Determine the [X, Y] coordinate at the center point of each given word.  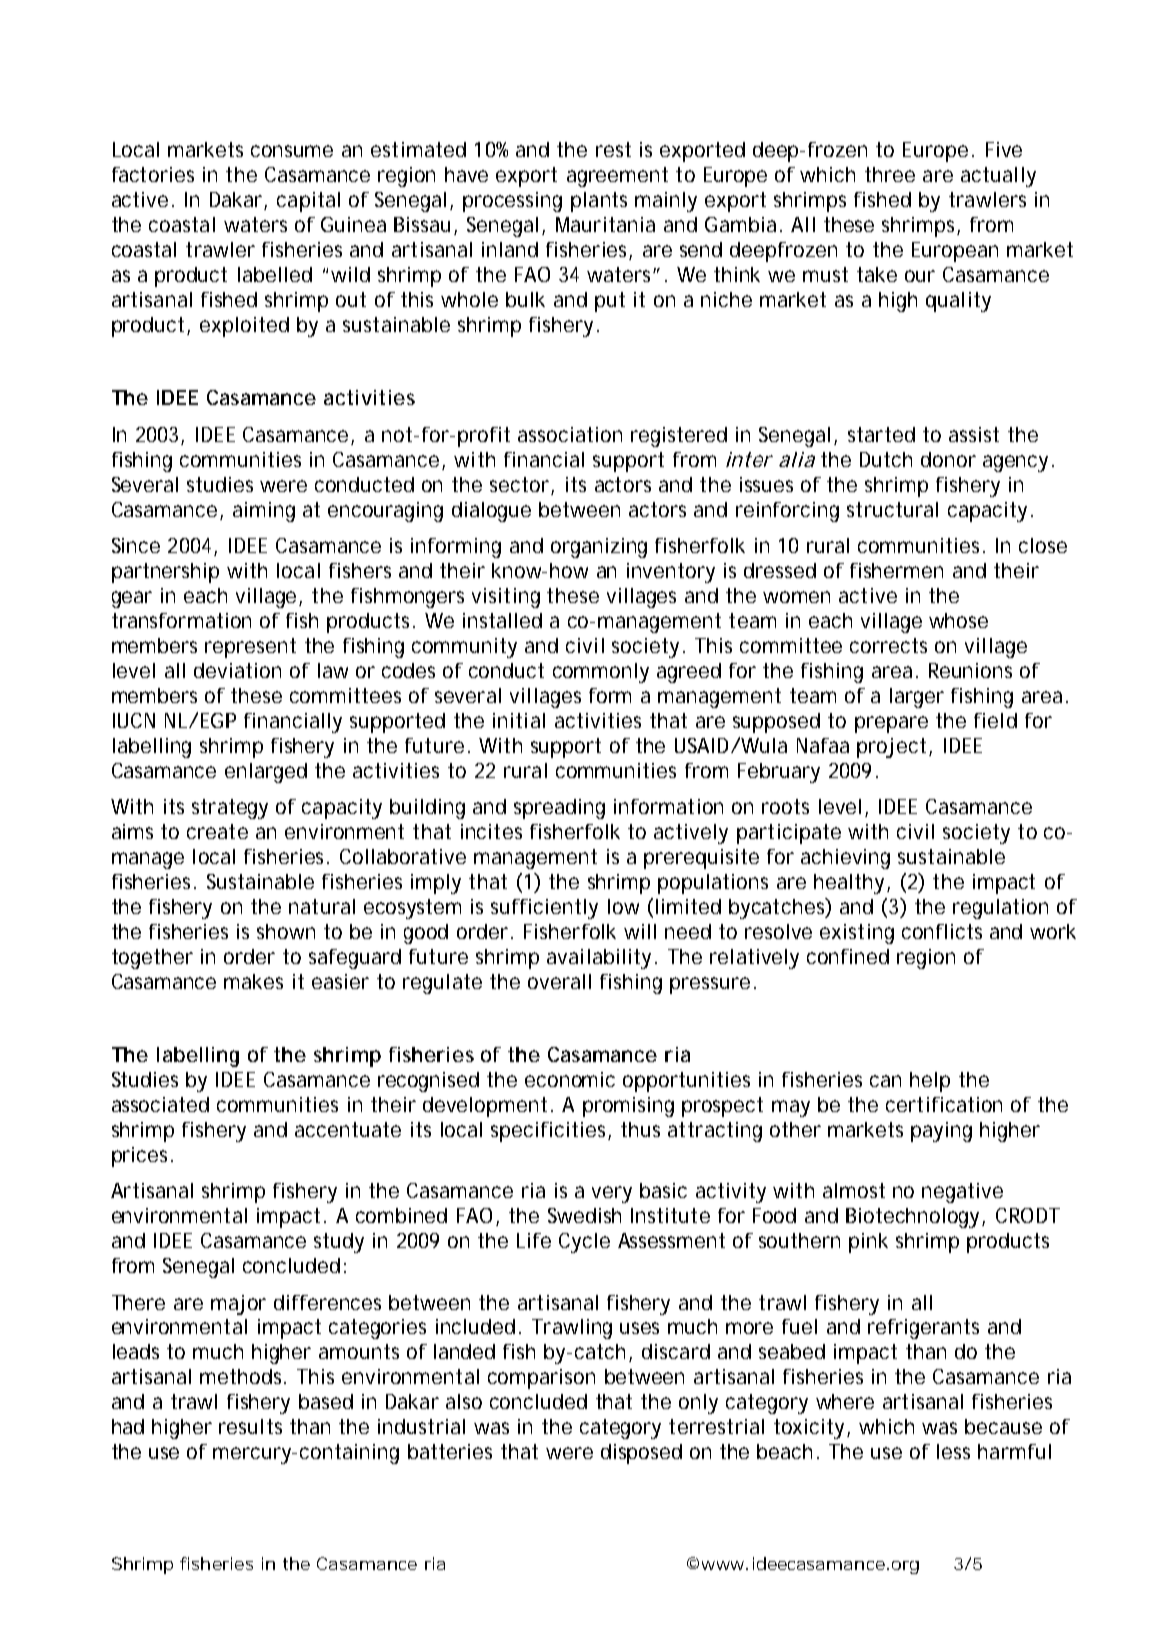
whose [958, 620]
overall [559, 981]
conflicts [942, 931]
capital [308, 202]
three [890, 174]
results [250, 1426]
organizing [599, 548]
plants [599, 202]
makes [253, 981]
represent [250, 648]
